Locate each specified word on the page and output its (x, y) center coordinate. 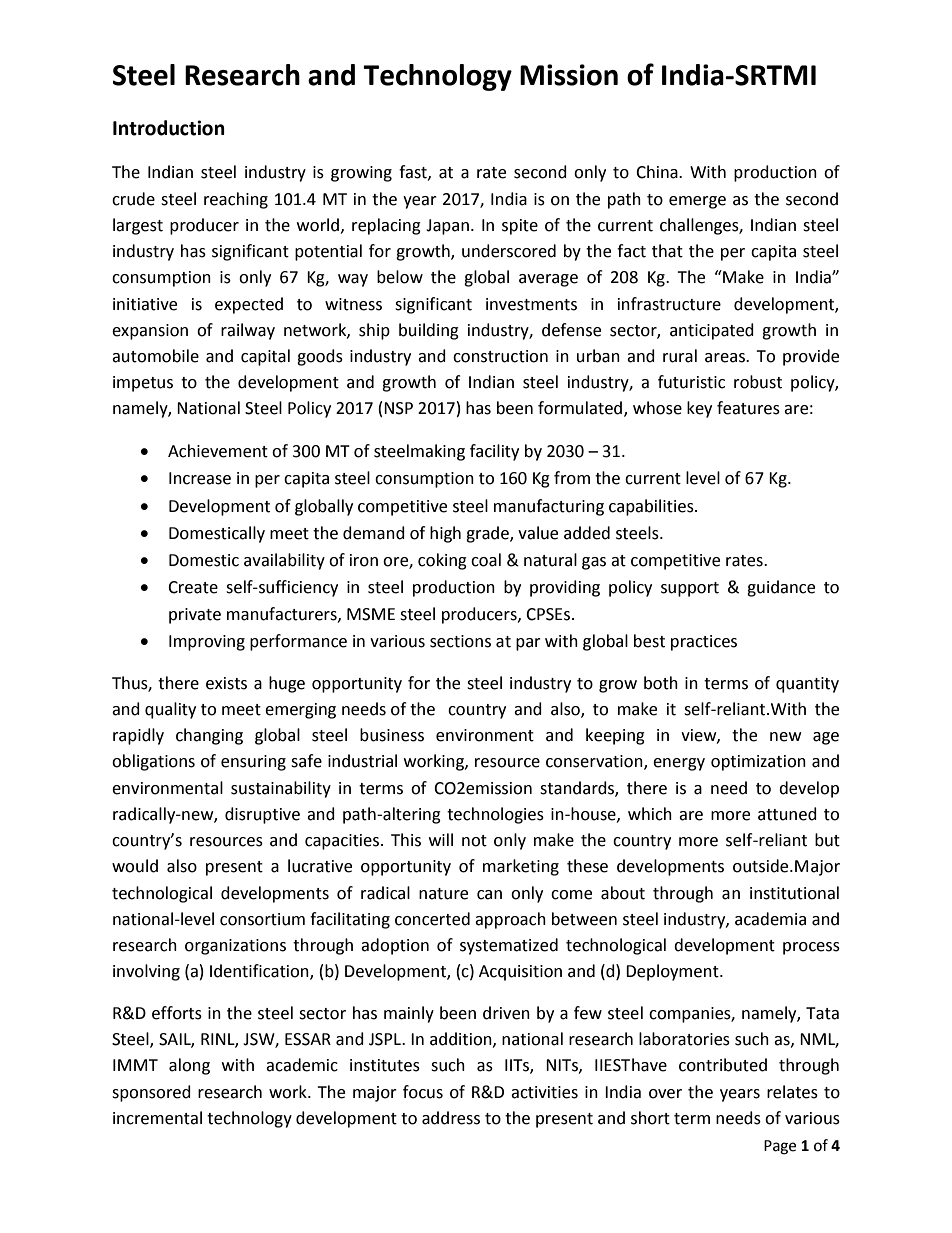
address (451, 1118)
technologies (495, 815)
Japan (447, 227)
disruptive (262, 815)
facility (494, 452)
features (748, 408)
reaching (236, 200)
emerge (697, 202)
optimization (758, 763)
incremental (157, 1118)
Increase (200, 478)
